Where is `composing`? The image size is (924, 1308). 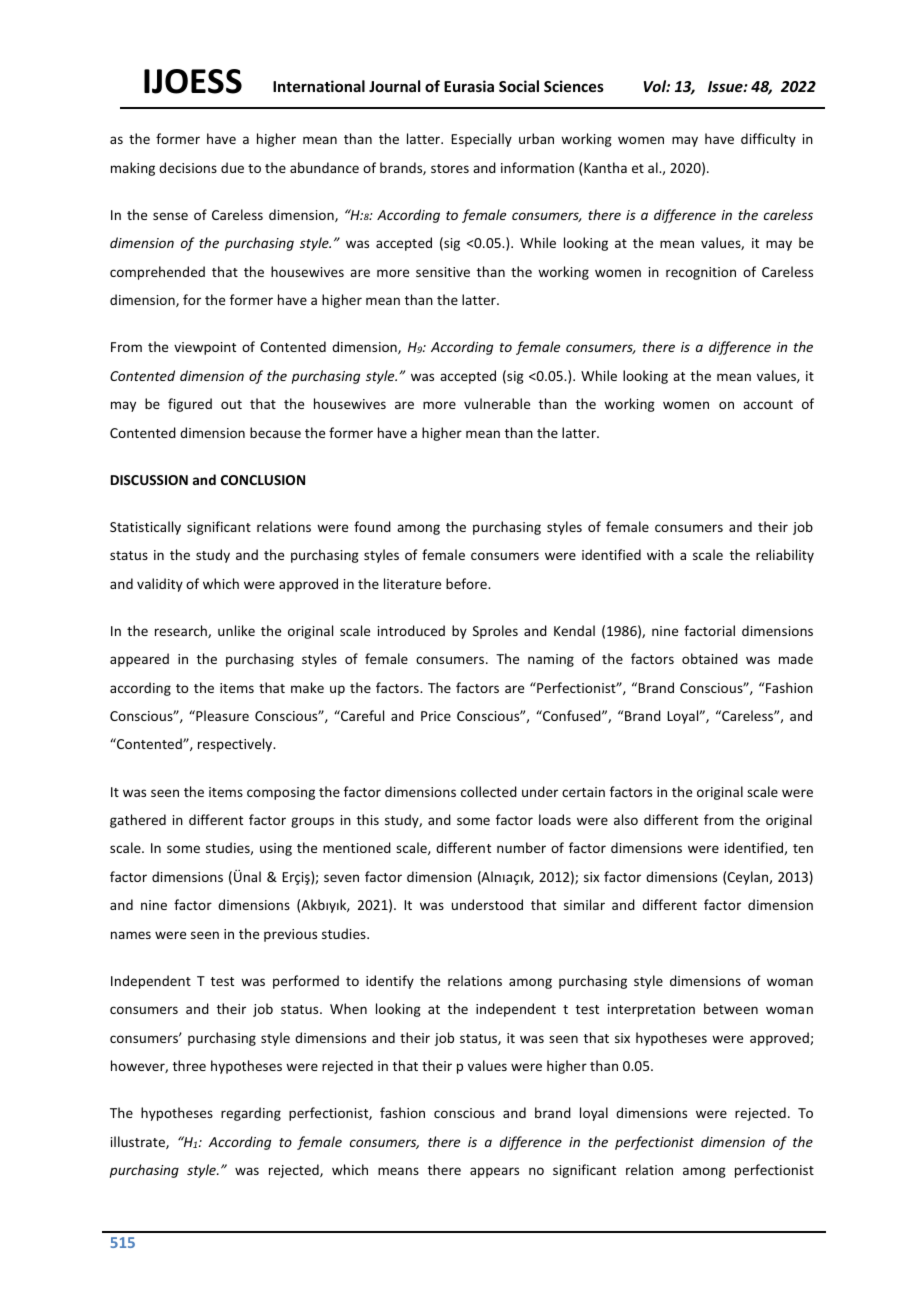 composing is located at coordinates (281, 793).
